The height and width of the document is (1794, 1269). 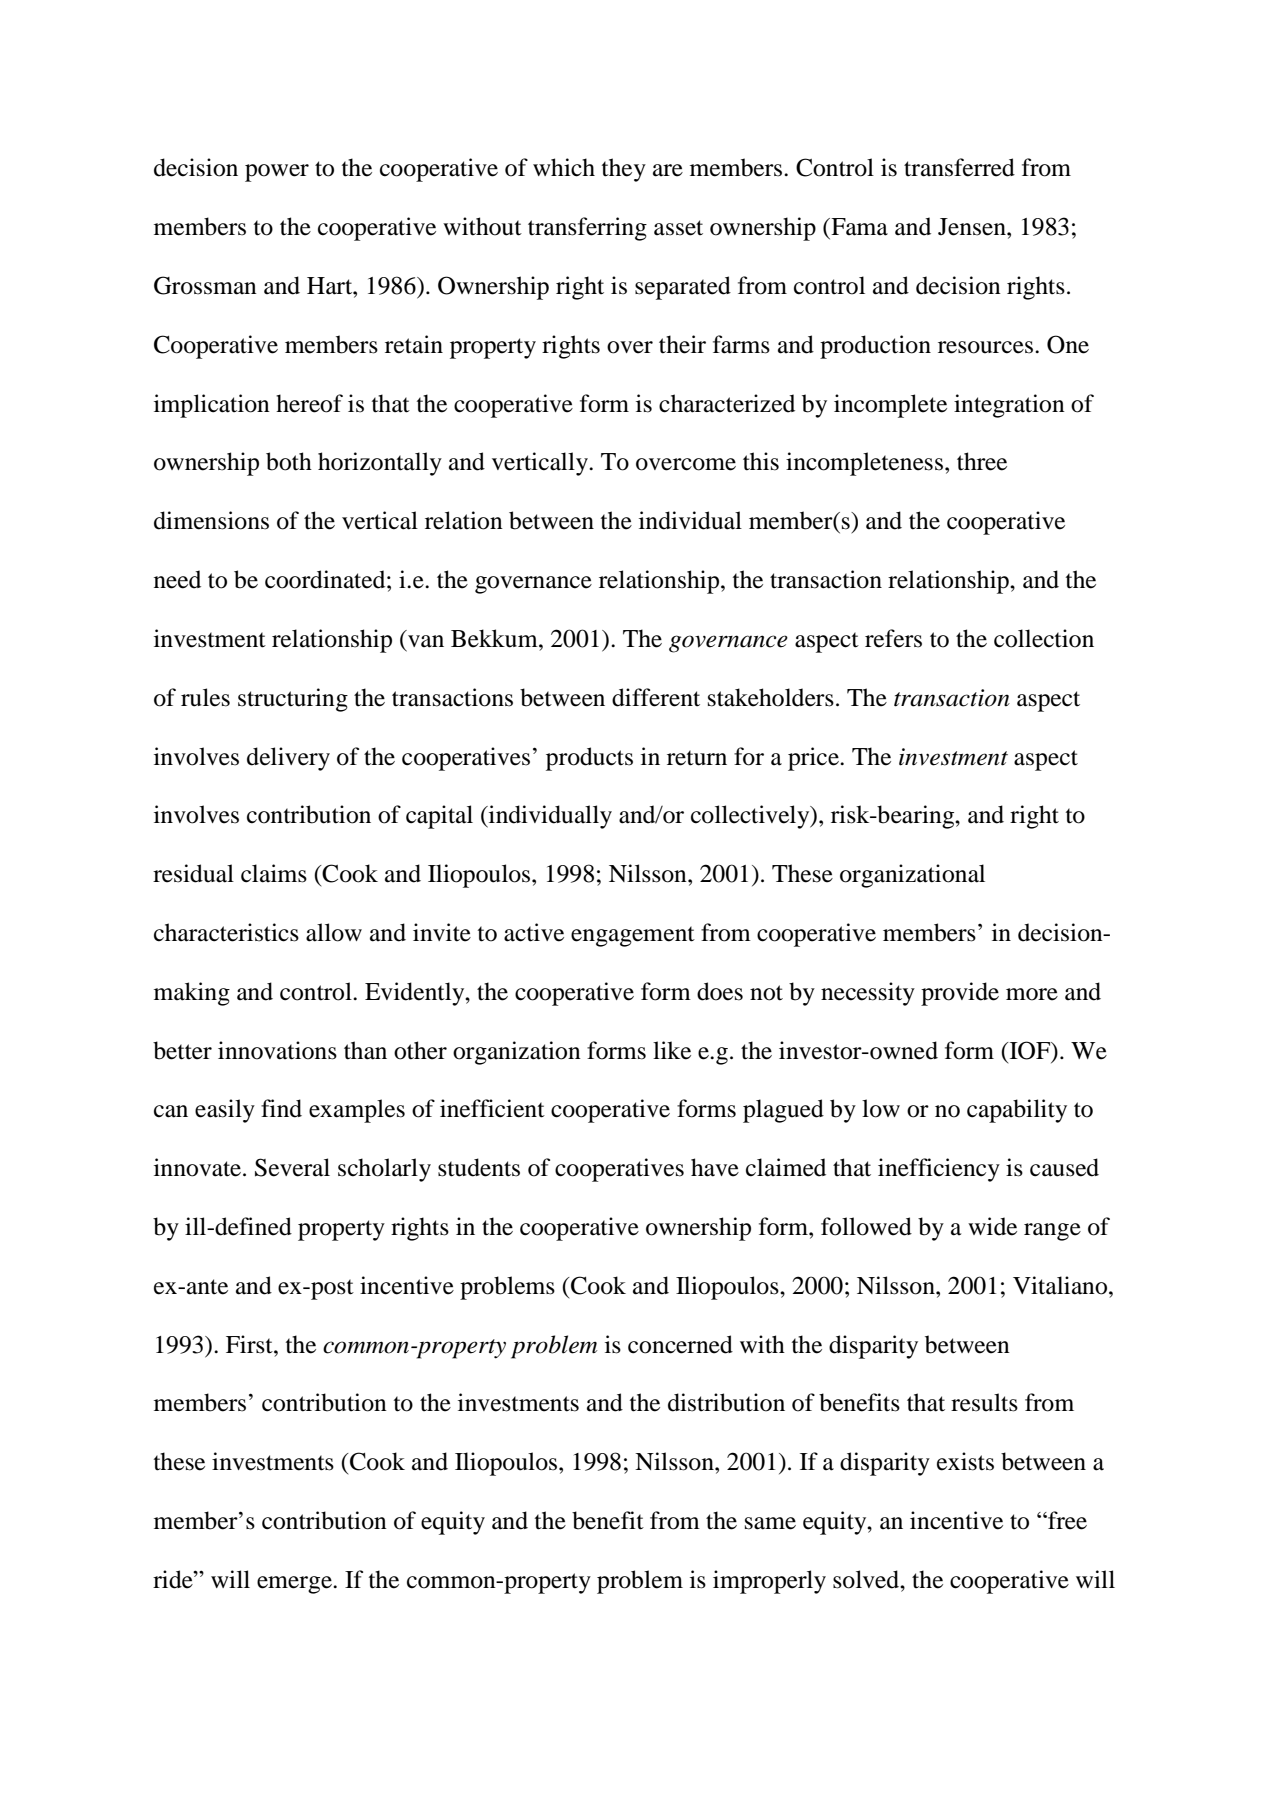 I want to click on provide, so click(x=960, y=994).
